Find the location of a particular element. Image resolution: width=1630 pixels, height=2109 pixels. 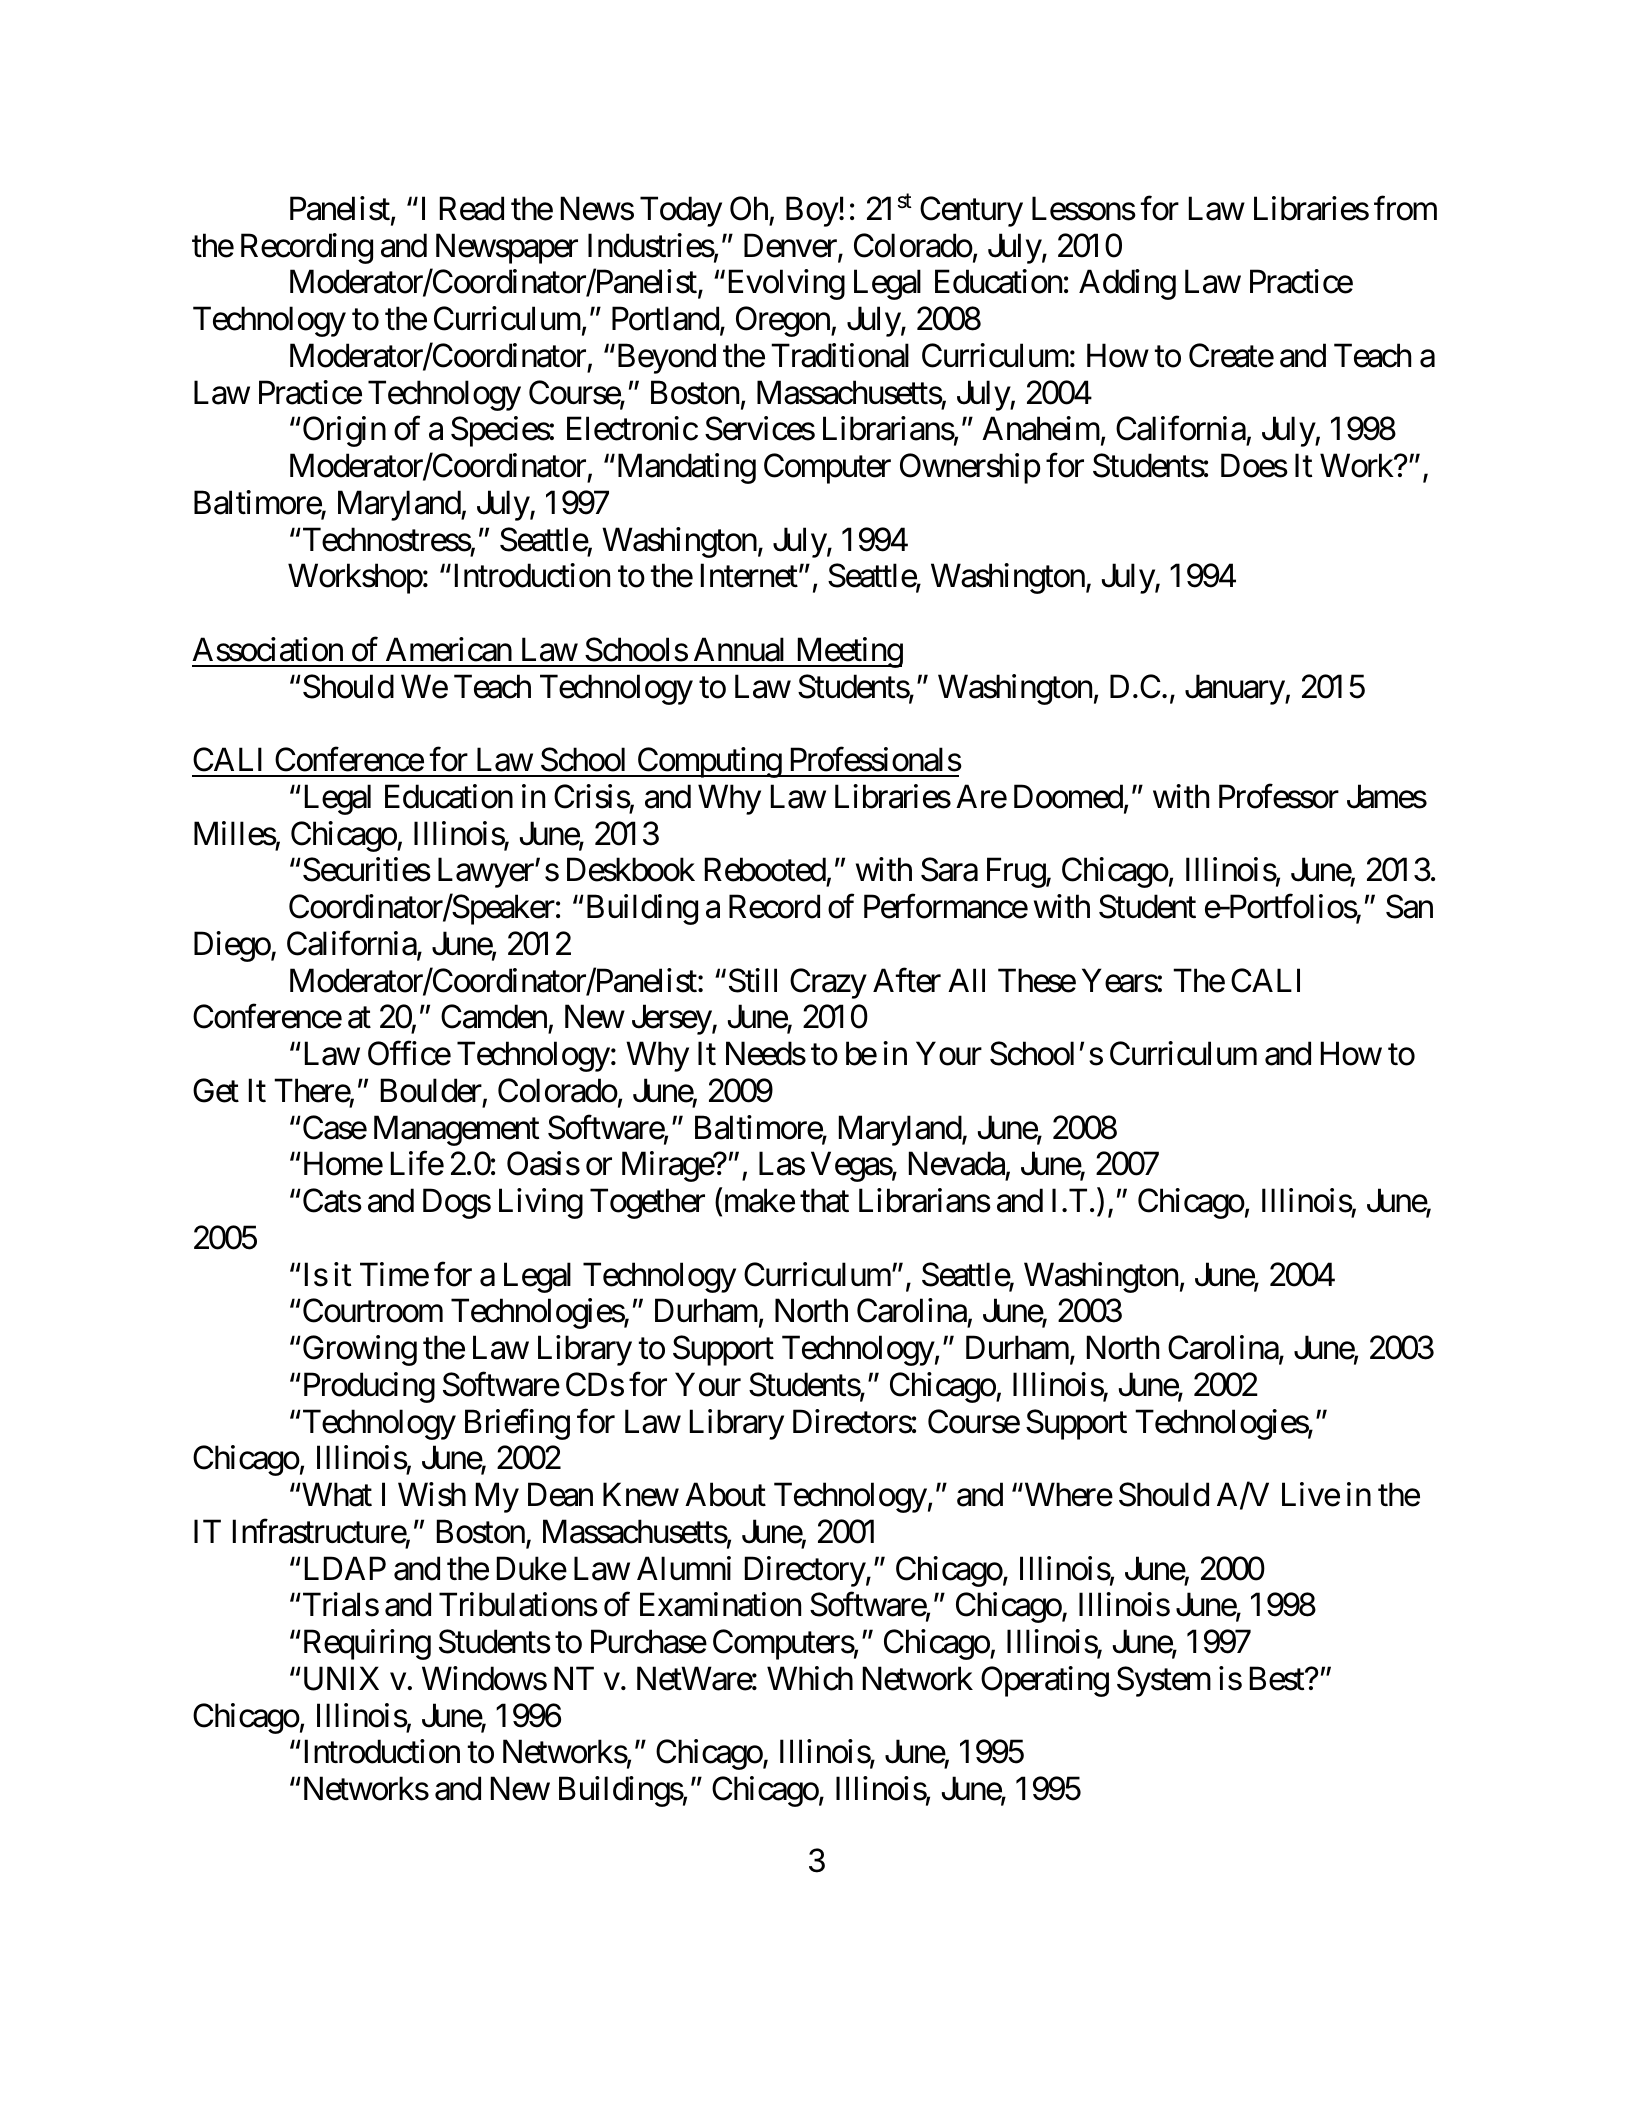

that is located at coordinates (824, 1200).
